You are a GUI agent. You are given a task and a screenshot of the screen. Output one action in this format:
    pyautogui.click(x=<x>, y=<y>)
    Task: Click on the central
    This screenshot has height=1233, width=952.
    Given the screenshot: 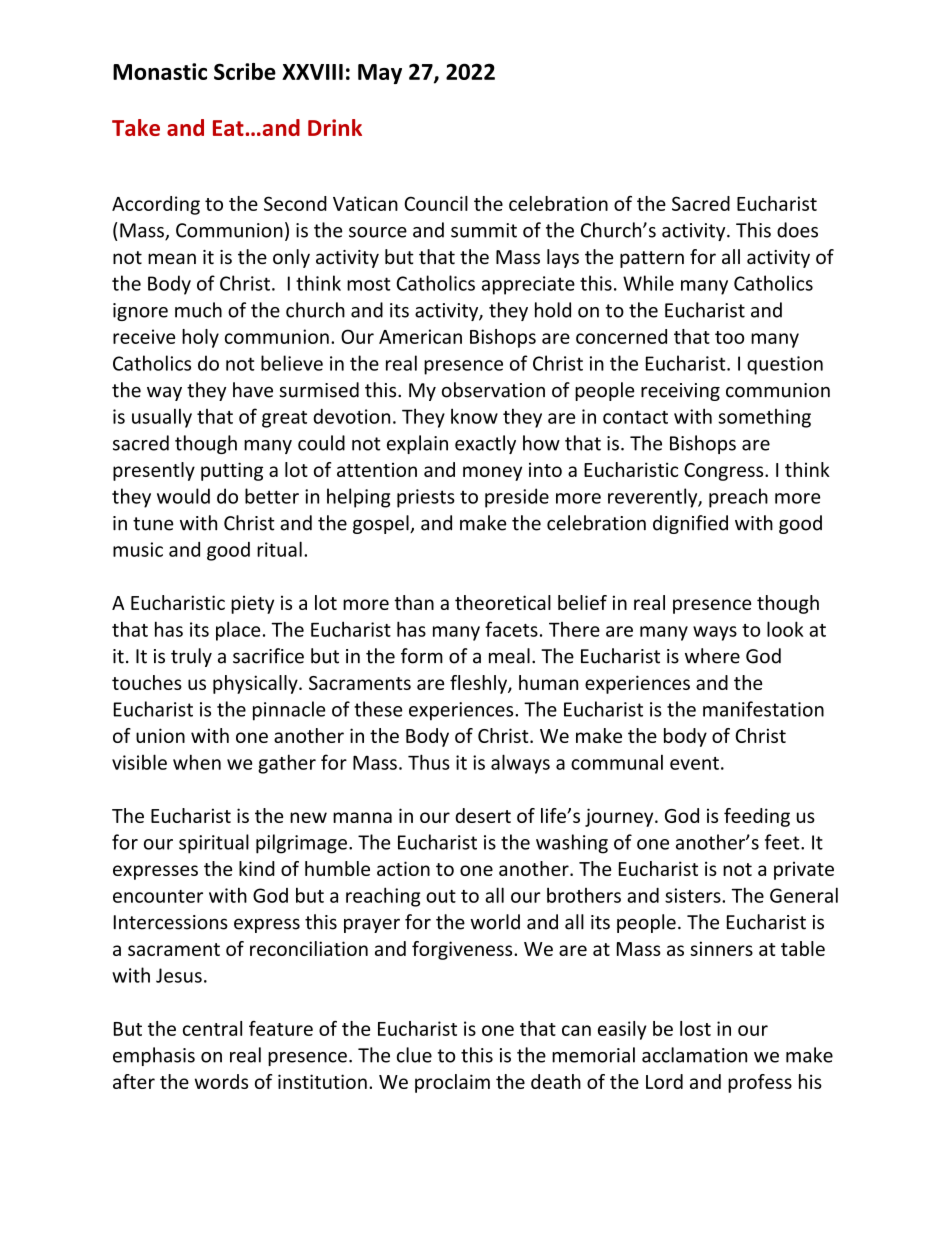 What is the action you would take?
    pyautogui.click(x=212, y=1028)
